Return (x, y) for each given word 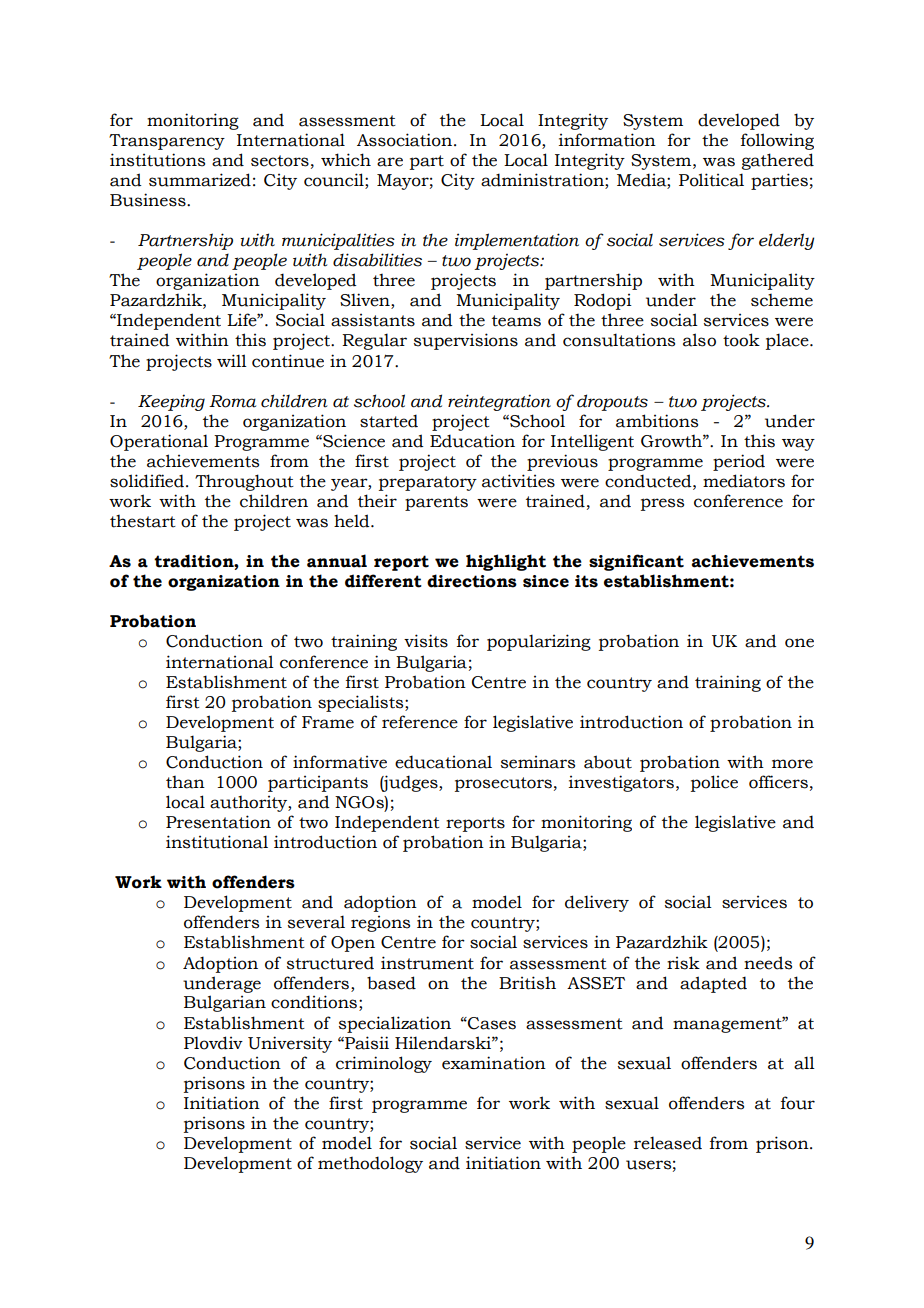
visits (426, 641)
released (668, 1143)
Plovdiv (213, 1043)
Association (406, 140)
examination (494, 1063)
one (799, 643)
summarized (200, 180)
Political (711, 180)
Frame (328, 722)
